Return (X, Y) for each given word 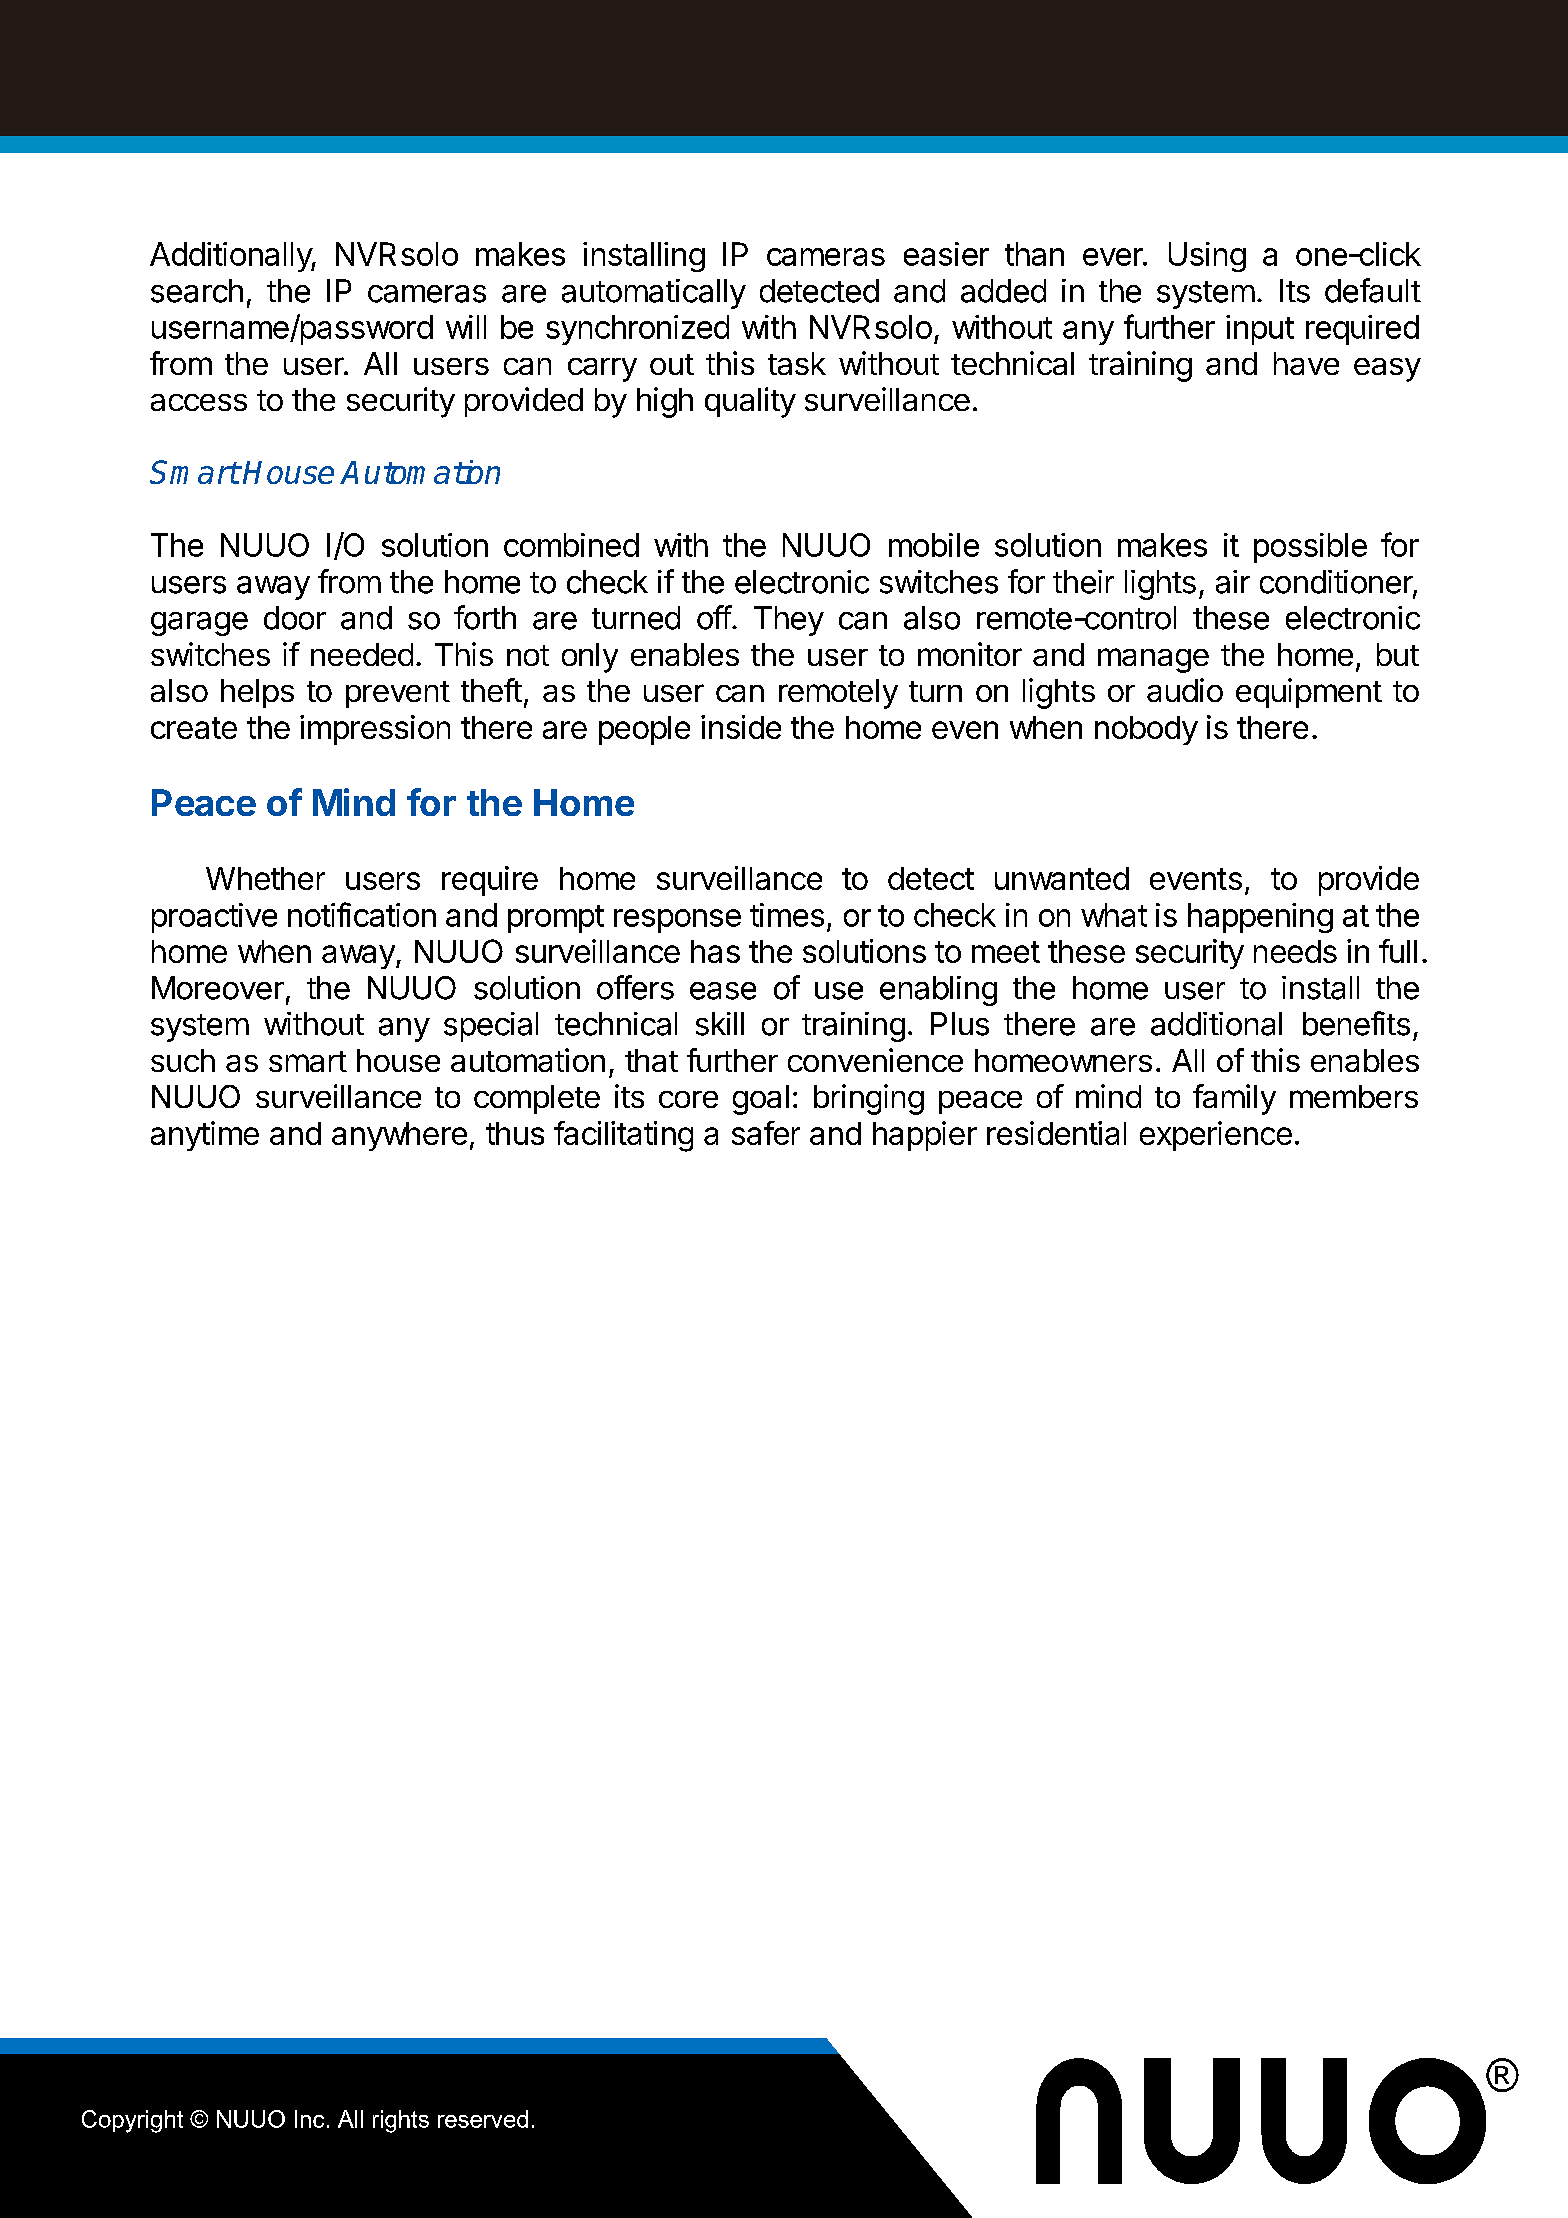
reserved (483, 2119)
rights (401, 2121)
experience (1216, 1136)
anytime (205, 1136)
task (797, 363)
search (197, 291)
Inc (309, 2119)
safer (766, 1133)
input (1260, 330)
